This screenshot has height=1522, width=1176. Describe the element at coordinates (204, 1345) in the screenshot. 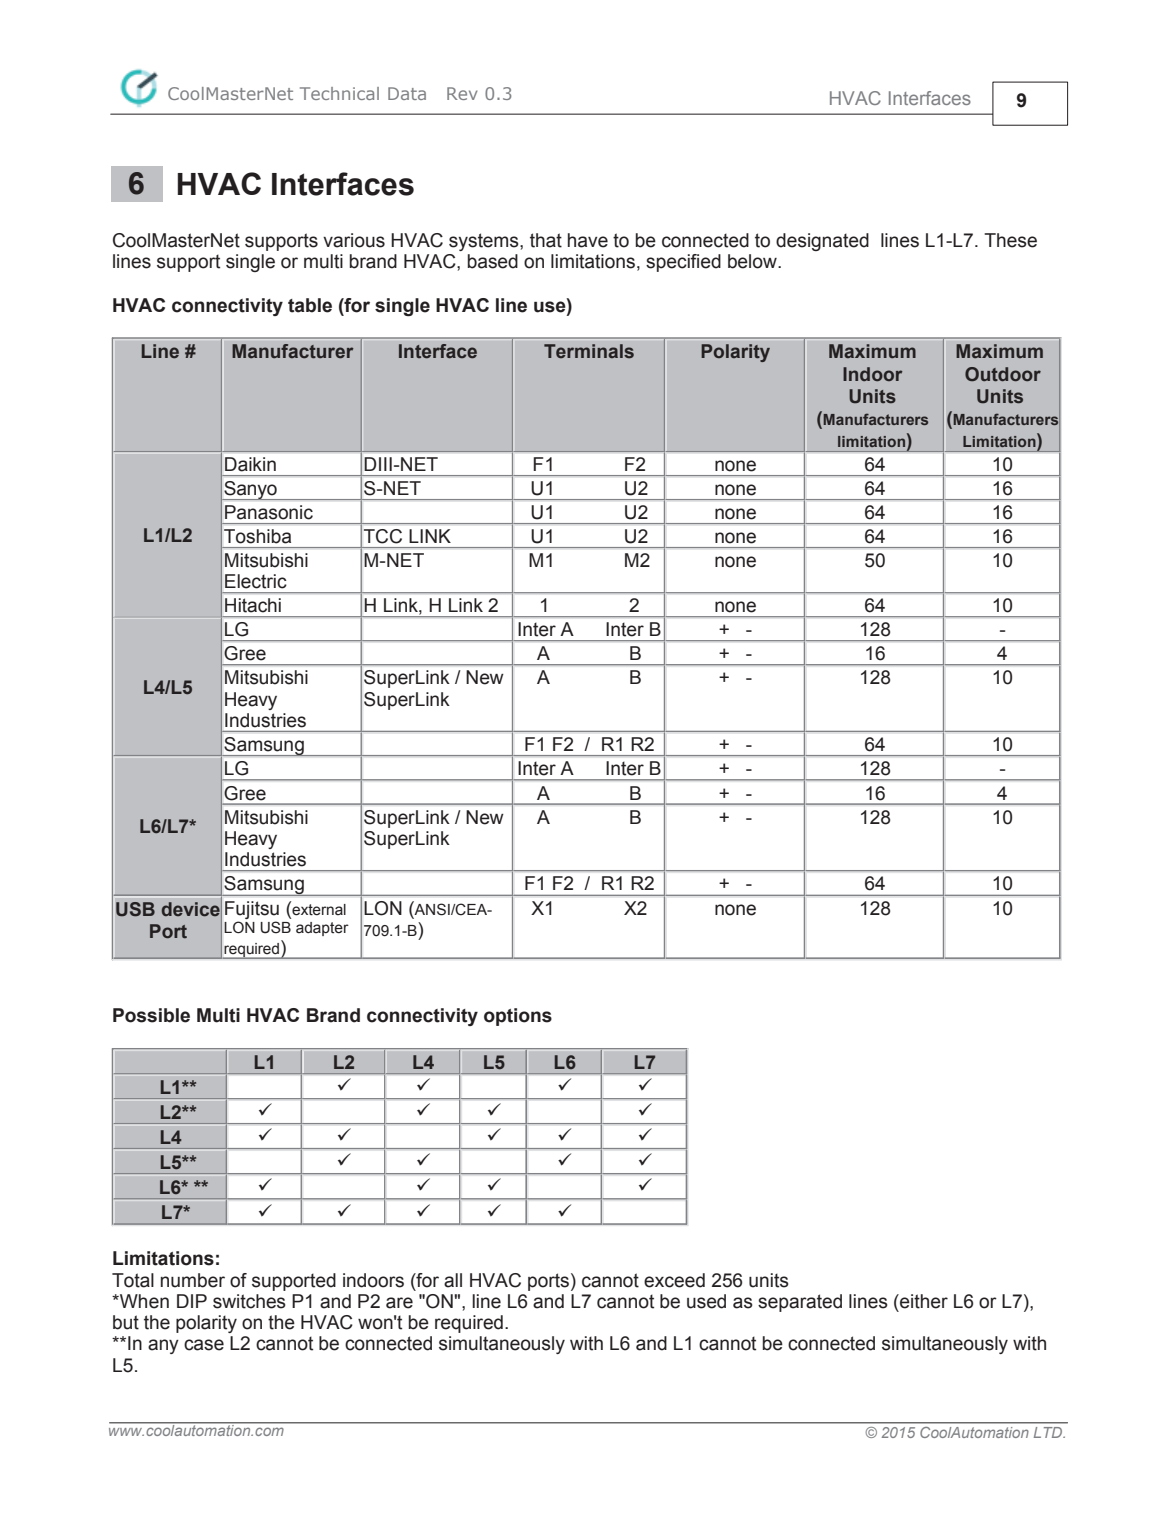

I see `case` at that location.
